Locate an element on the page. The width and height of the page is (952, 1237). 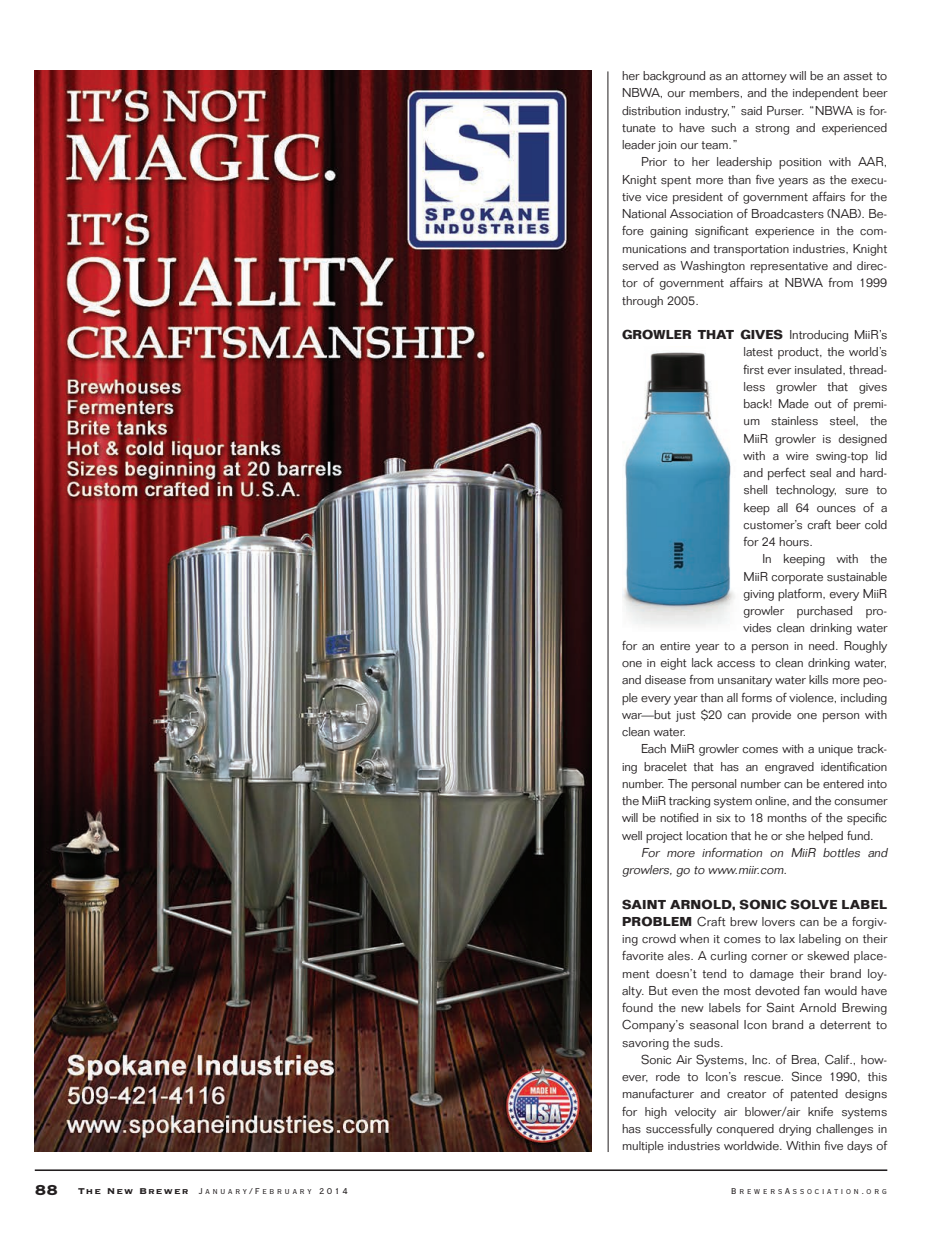
steel is located at coordinates (843, 421).
